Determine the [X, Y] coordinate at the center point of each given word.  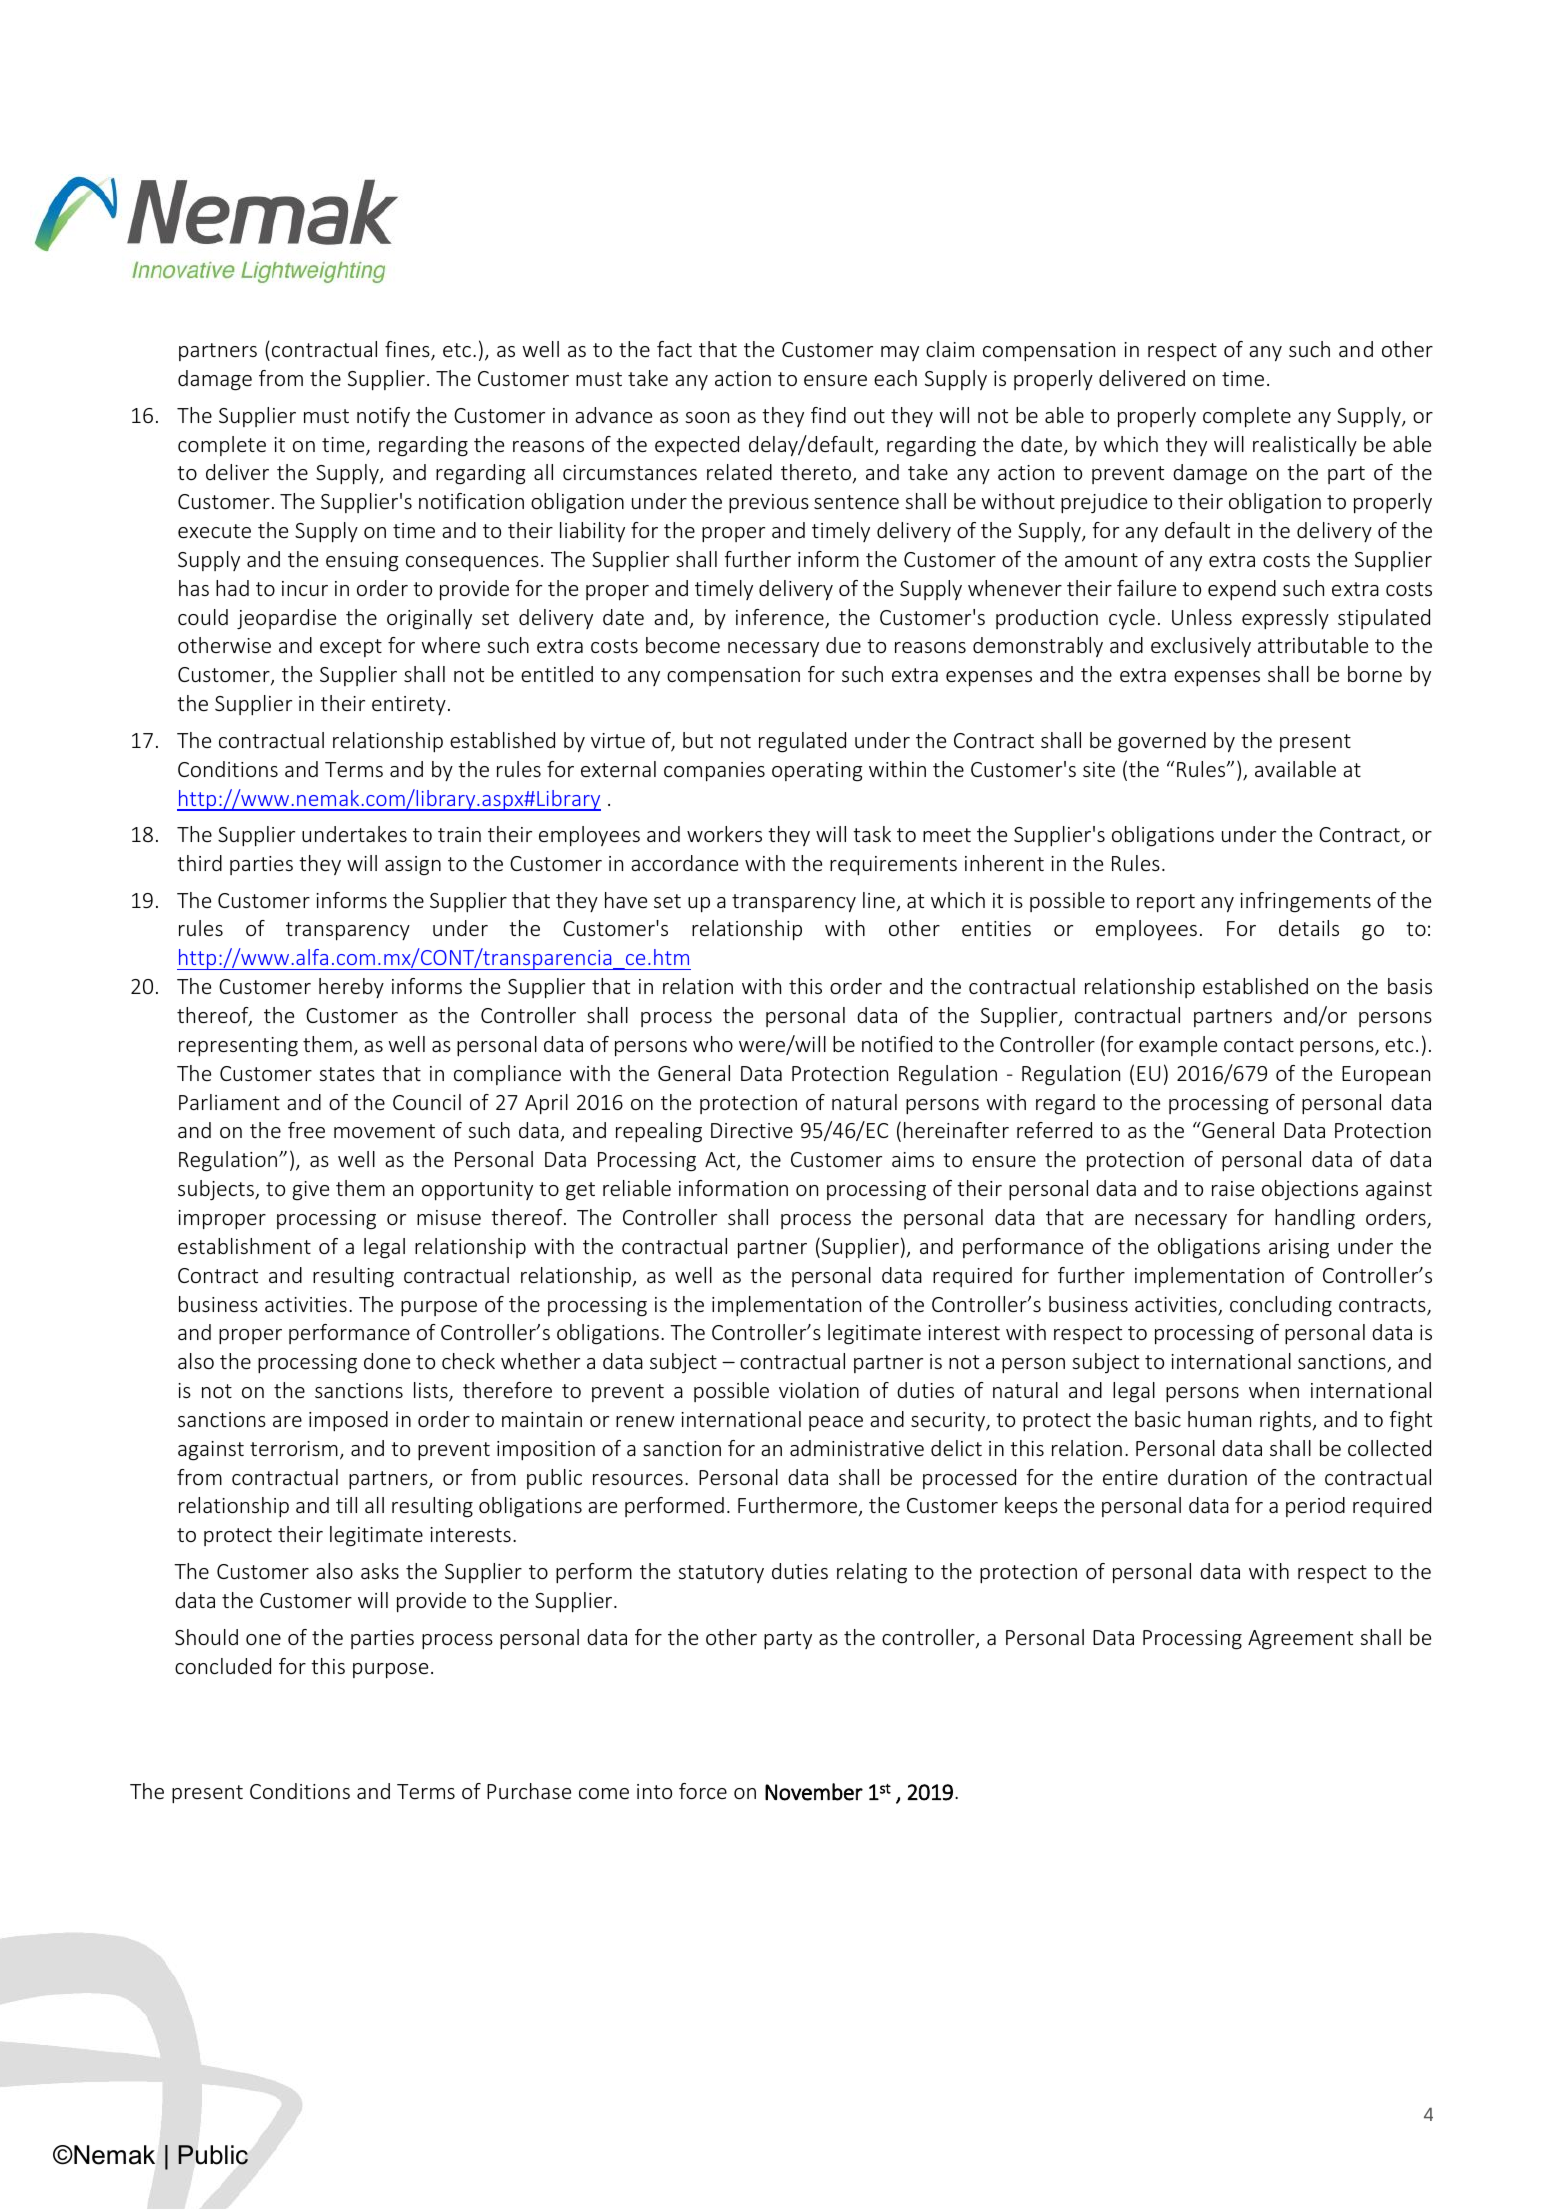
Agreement [1300, 1640]
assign [413, 866]
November [814, 1792]
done [387, 1361]
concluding [1281, 1306]
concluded [223, 1666]
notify [383, 417]
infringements [1305, 902]
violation [819, 1390]
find [828, 415]
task [872, 834]
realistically [1305, 446]
